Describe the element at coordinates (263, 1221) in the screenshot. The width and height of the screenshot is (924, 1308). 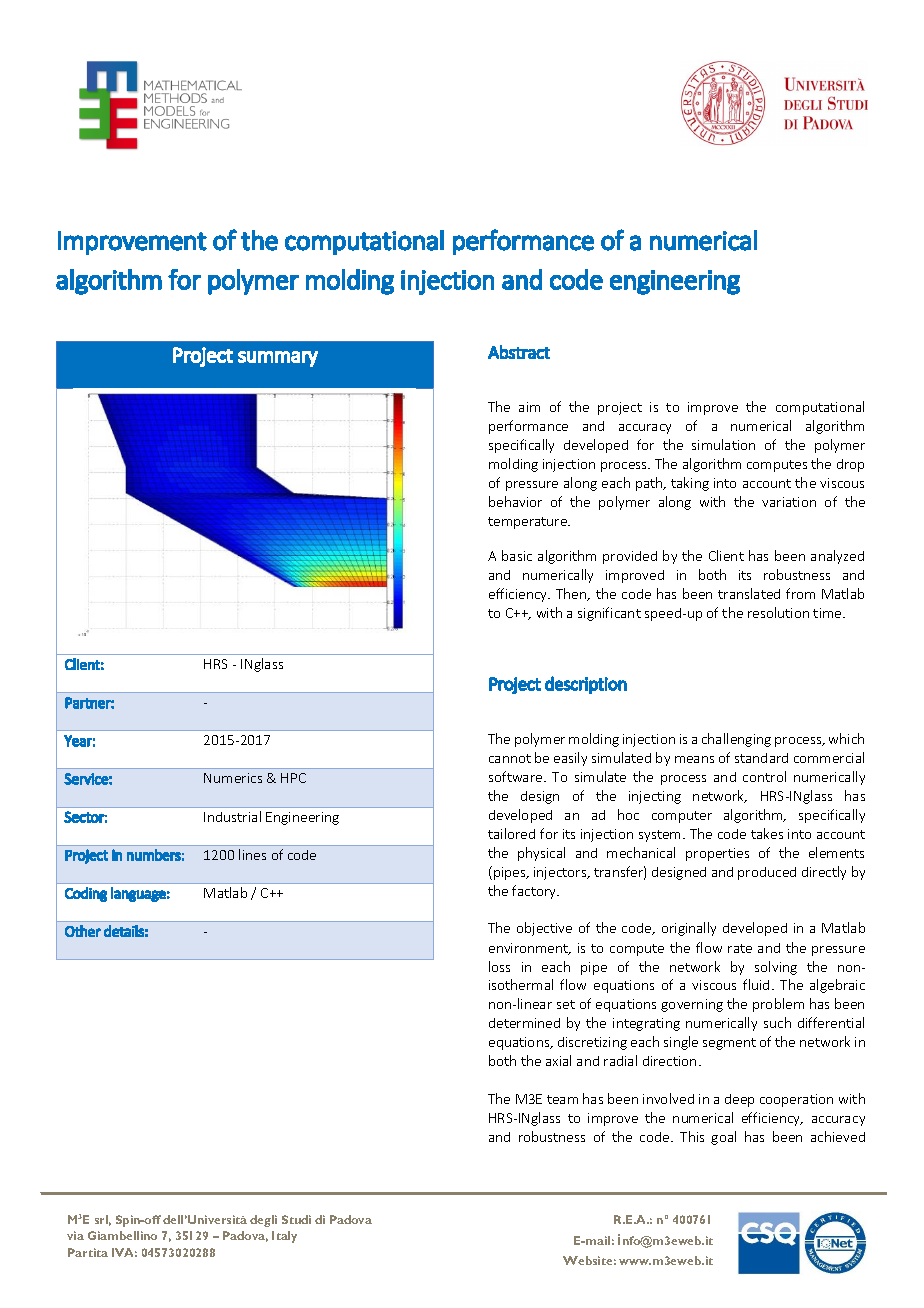
I see `degli` at that location.
